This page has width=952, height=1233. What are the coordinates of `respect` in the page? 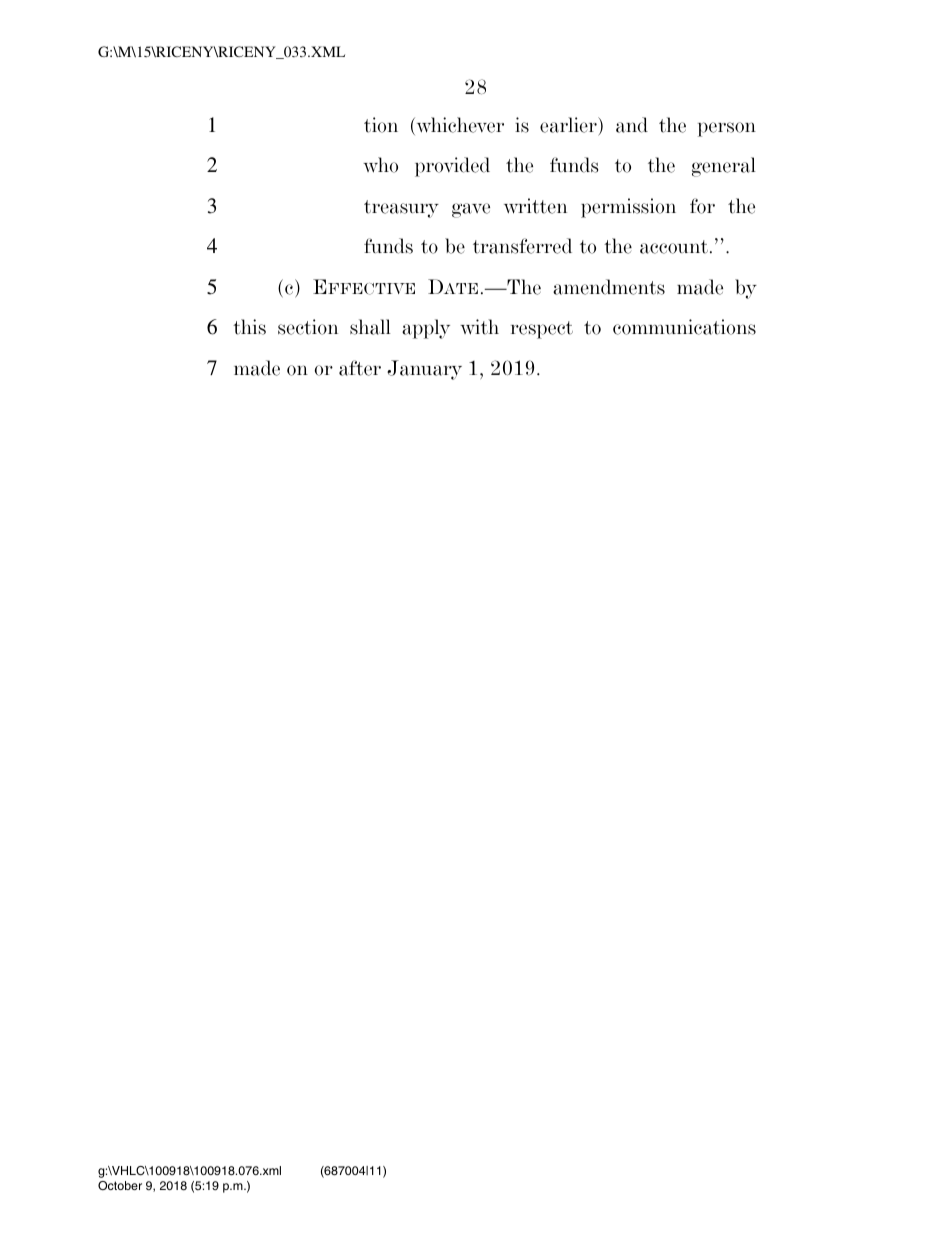 It's located at (542, 330).
